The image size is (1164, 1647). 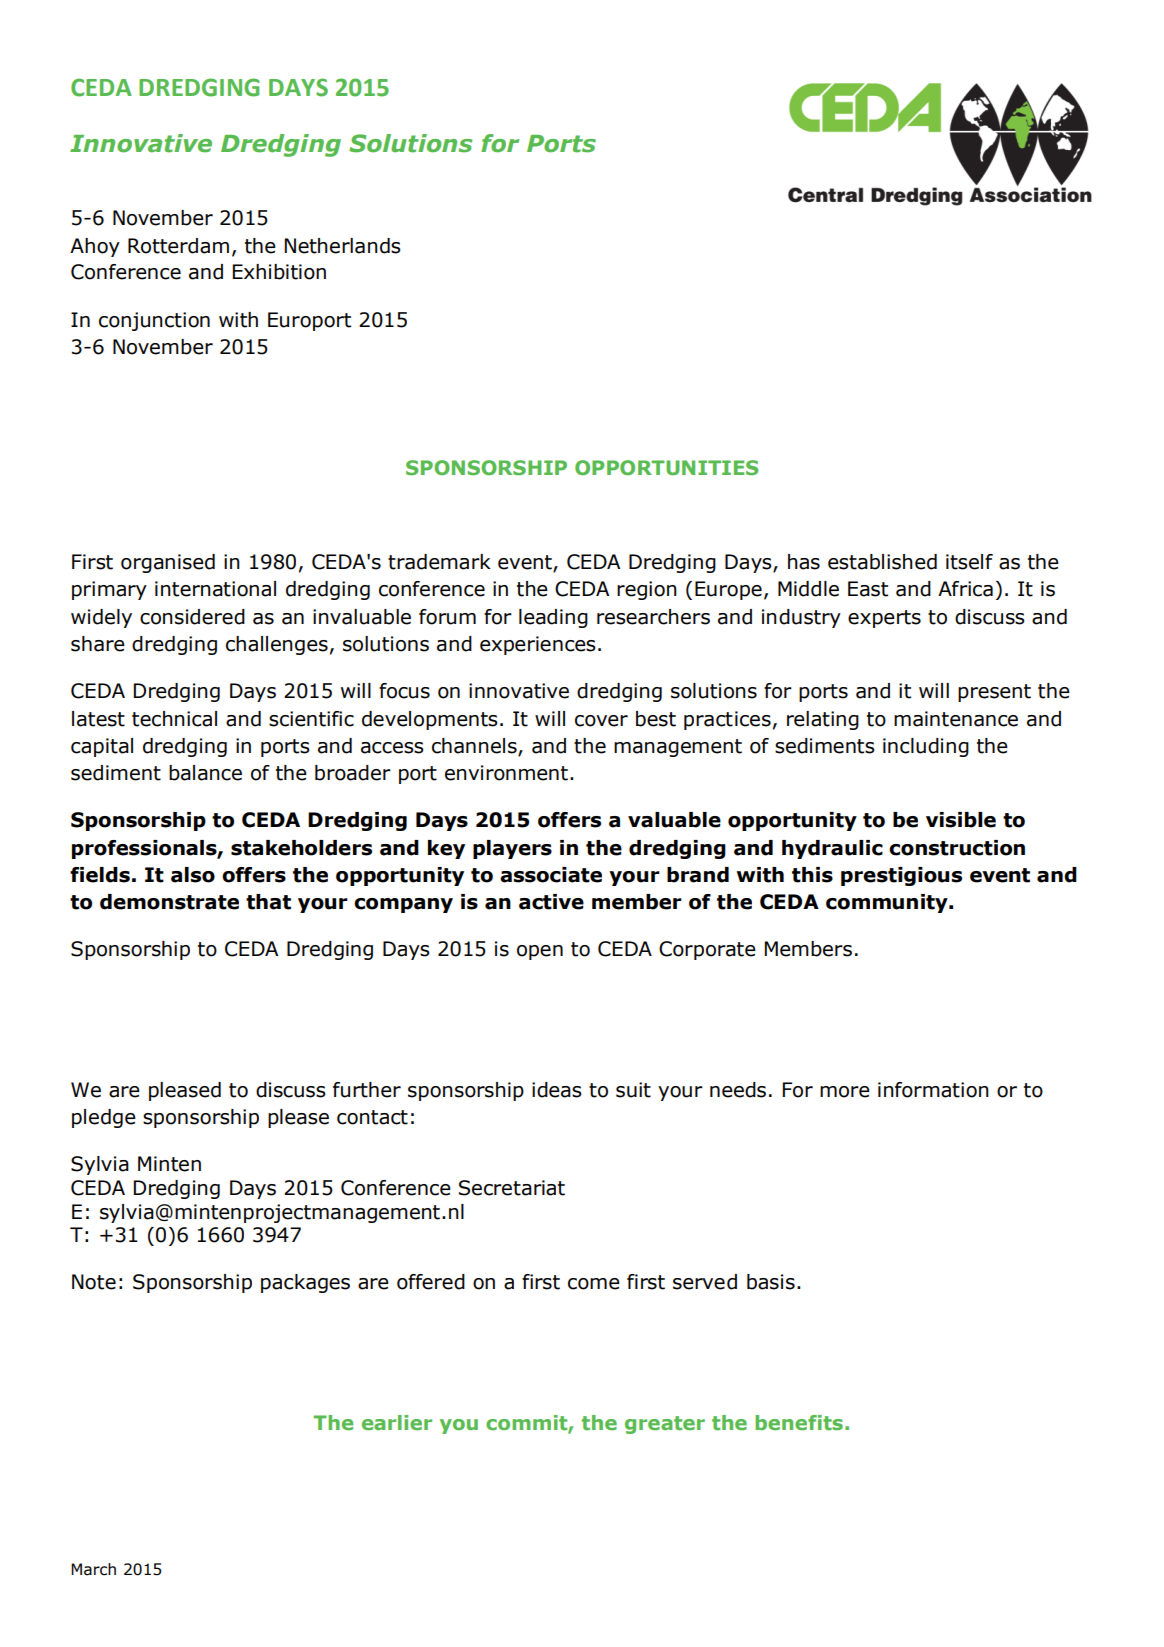 I want to click on March, so click(x=93, y=1569).
